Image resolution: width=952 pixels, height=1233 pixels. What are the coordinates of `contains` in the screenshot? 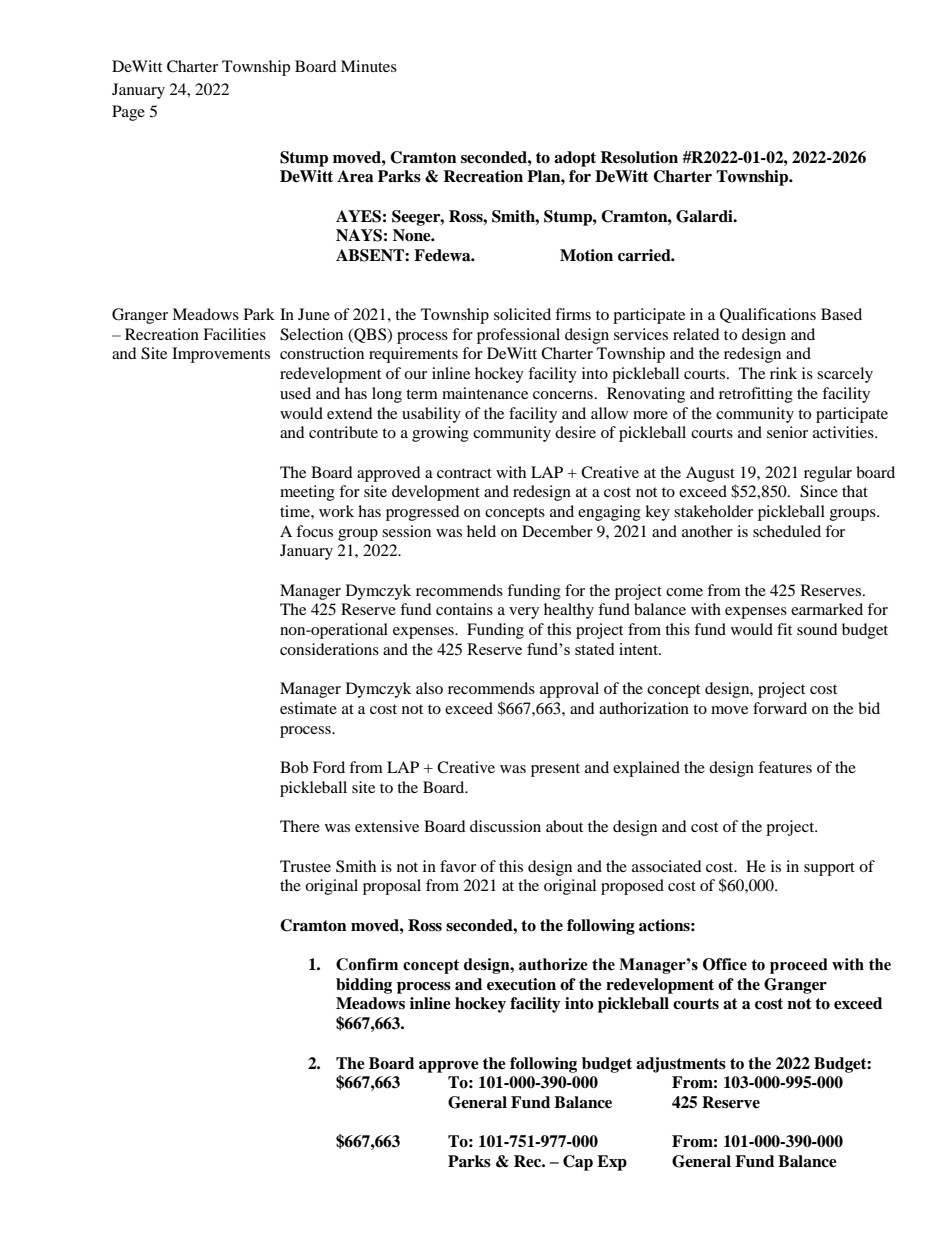 It's located at (464, 609).
